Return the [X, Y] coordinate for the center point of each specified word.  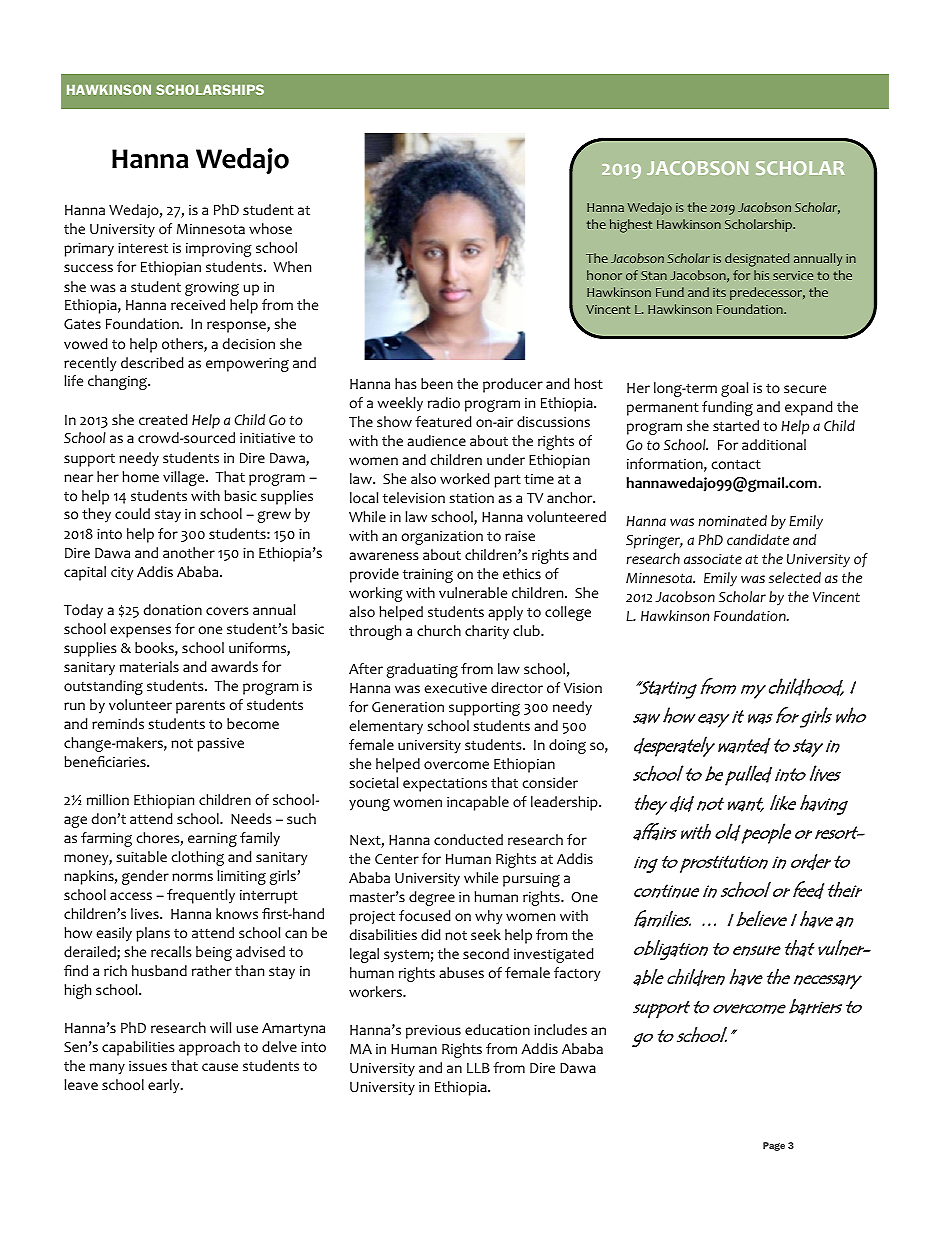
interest [143, 248]
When [292, 267]
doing [567, 746]
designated [757, 260]
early [165, 1086]
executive [455, 688]
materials [149, 667]
